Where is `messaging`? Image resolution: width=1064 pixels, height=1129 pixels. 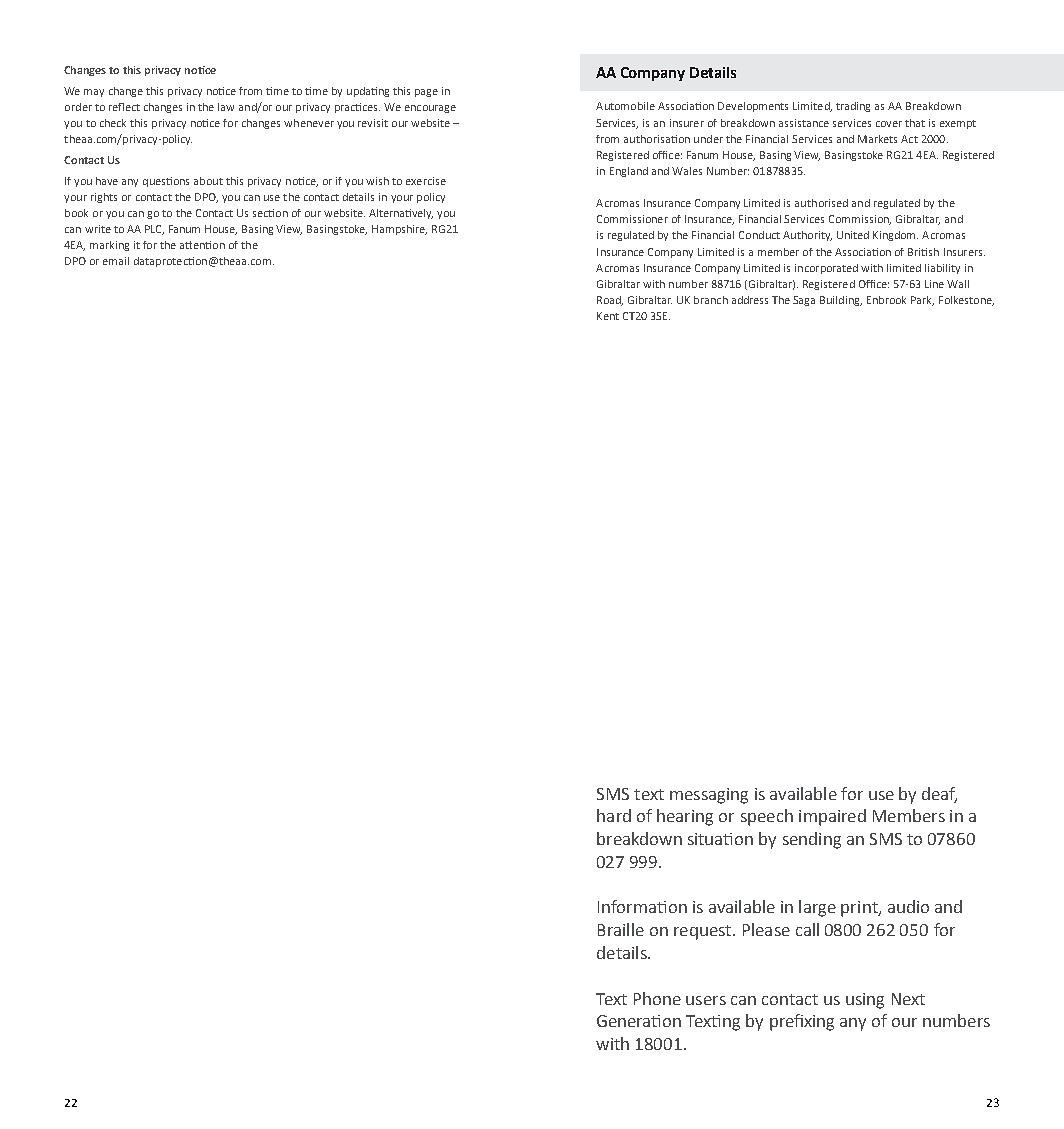 messaging is located at coordinates (709, 796).
